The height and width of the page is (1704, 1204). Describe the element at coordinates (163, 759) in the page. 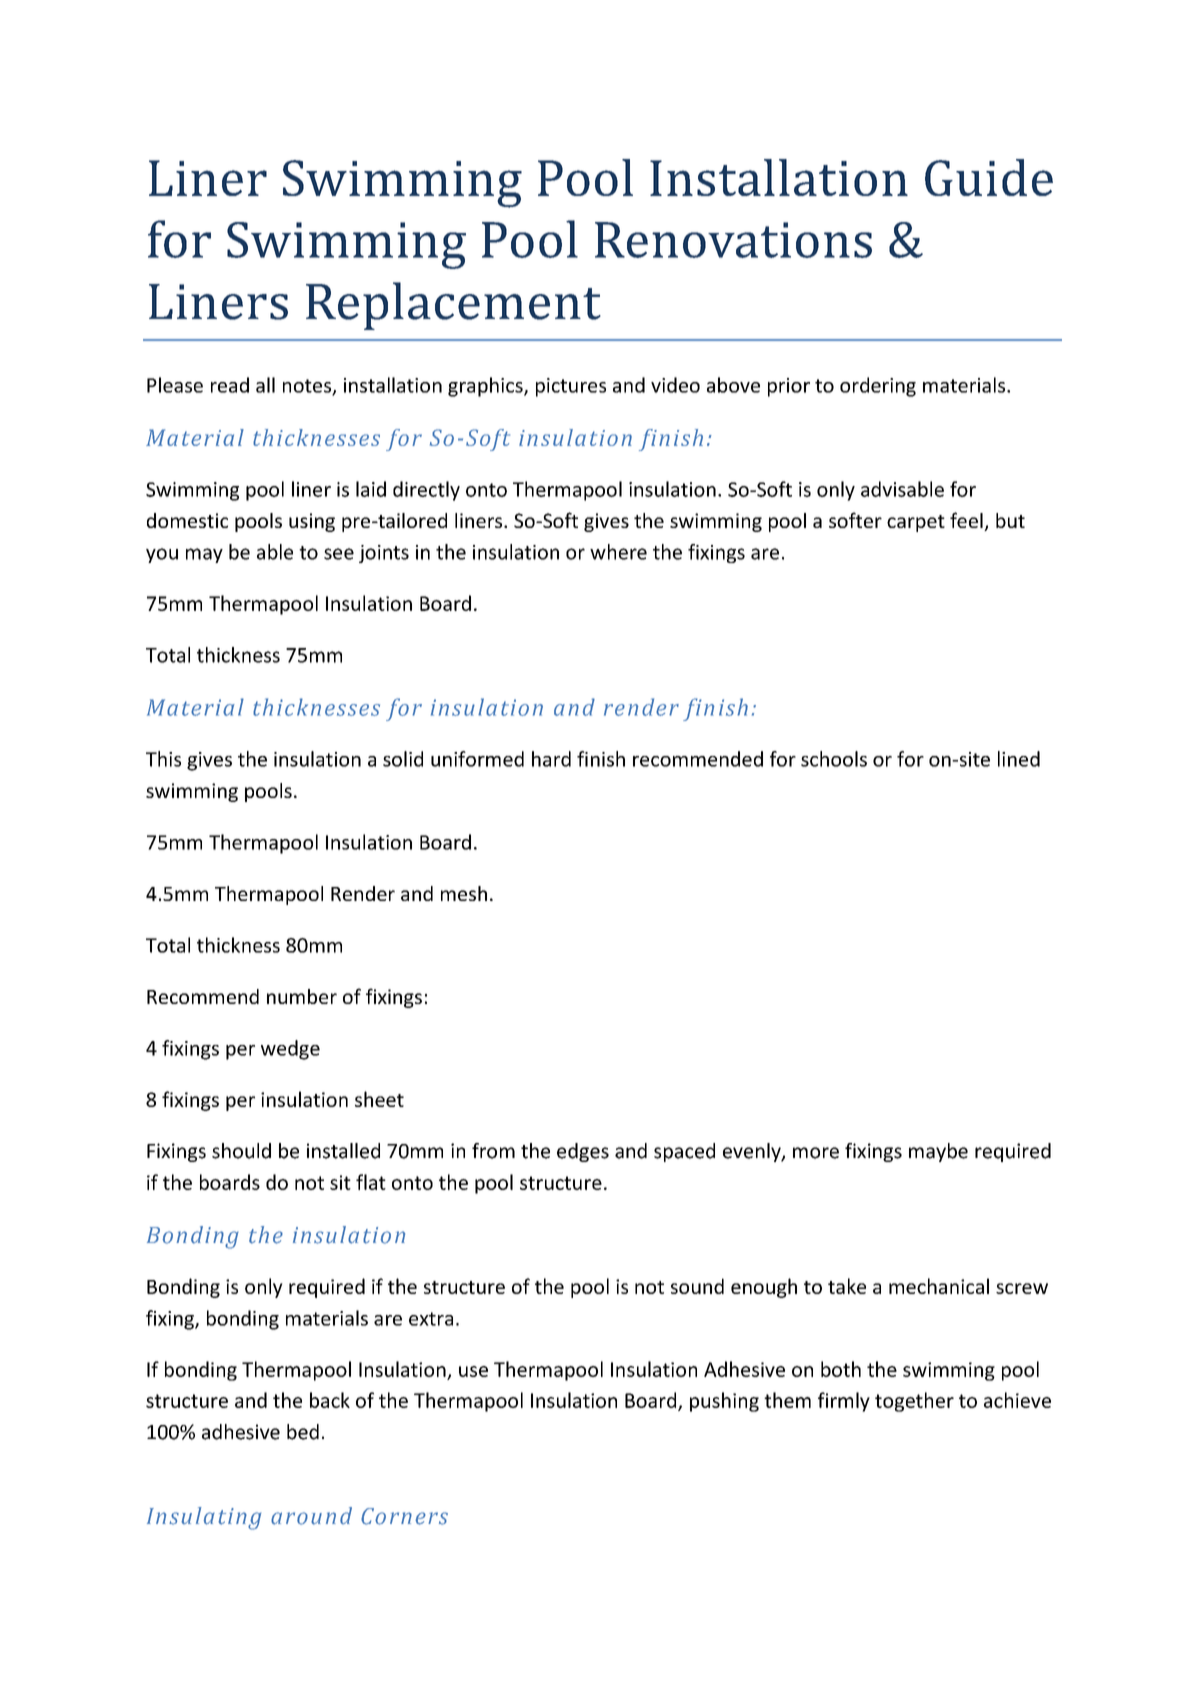

I see `This` at that location.
